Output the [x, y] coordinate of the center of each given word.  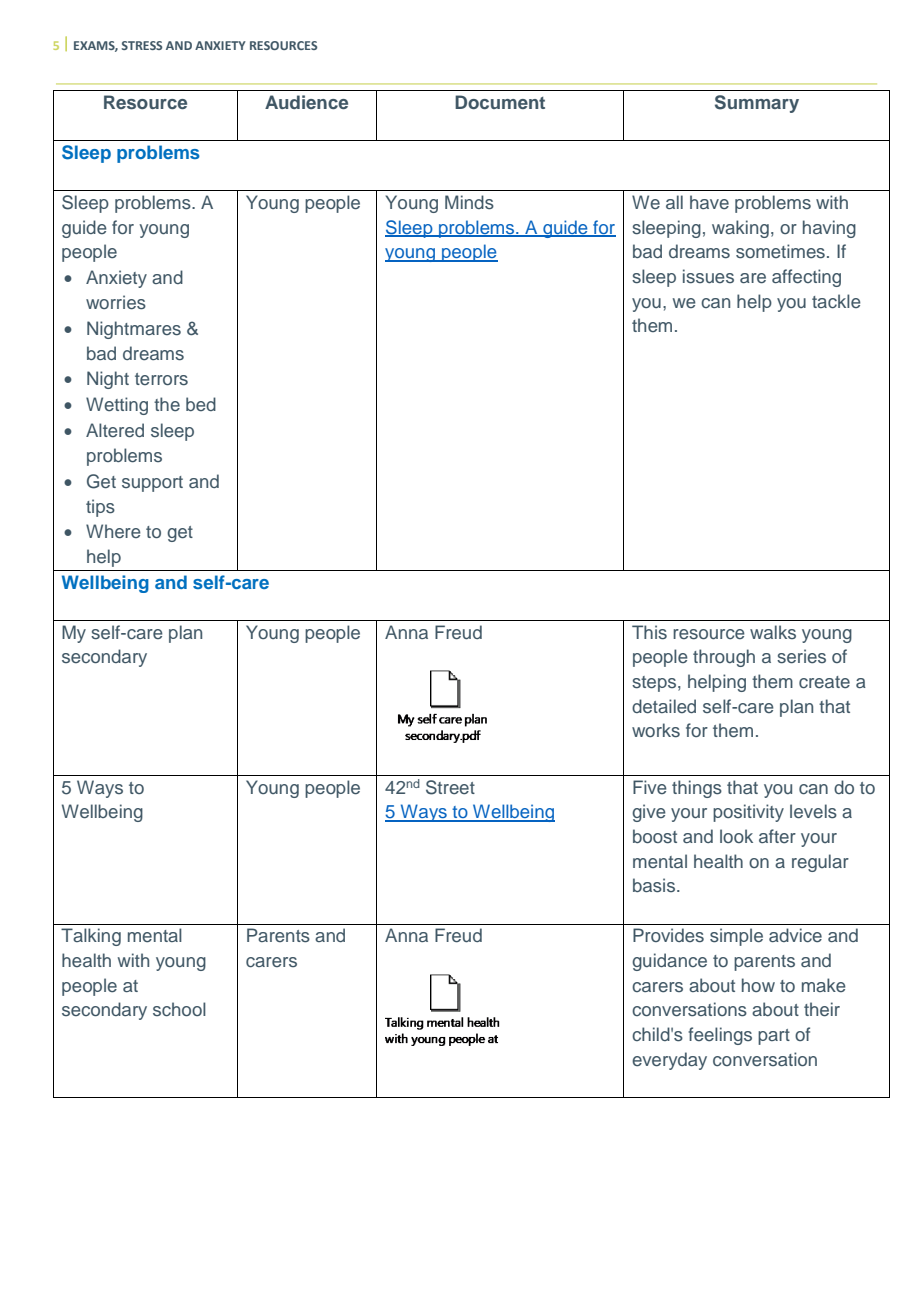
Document [500, 102]
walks [773, 632]
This [649, 632]
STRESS [142, 45]
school [179, 1009]
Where [113, 531]
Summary [757, 104]
